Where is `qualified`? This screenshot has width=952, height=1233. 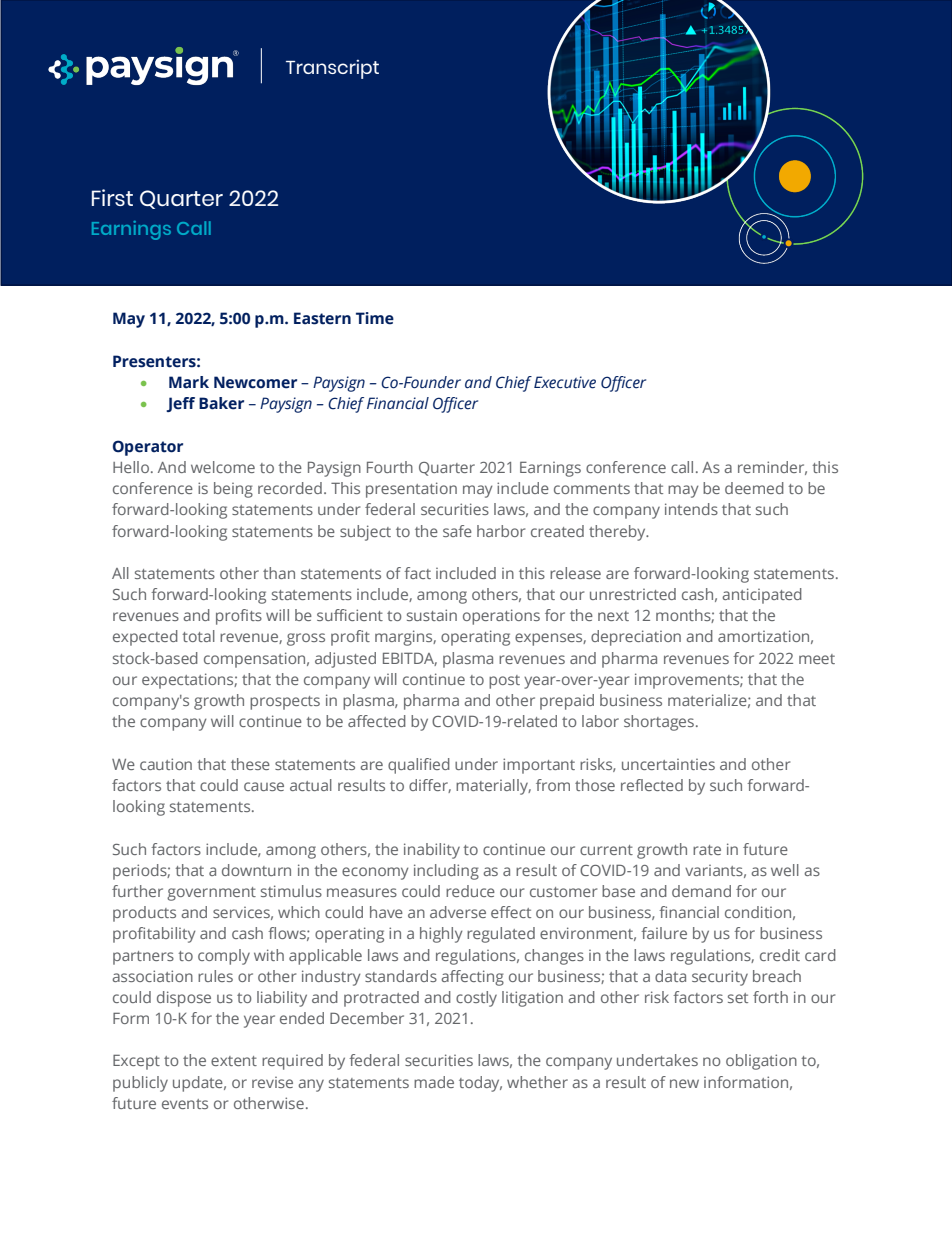 qualified is located at coordinates (419, 766).
